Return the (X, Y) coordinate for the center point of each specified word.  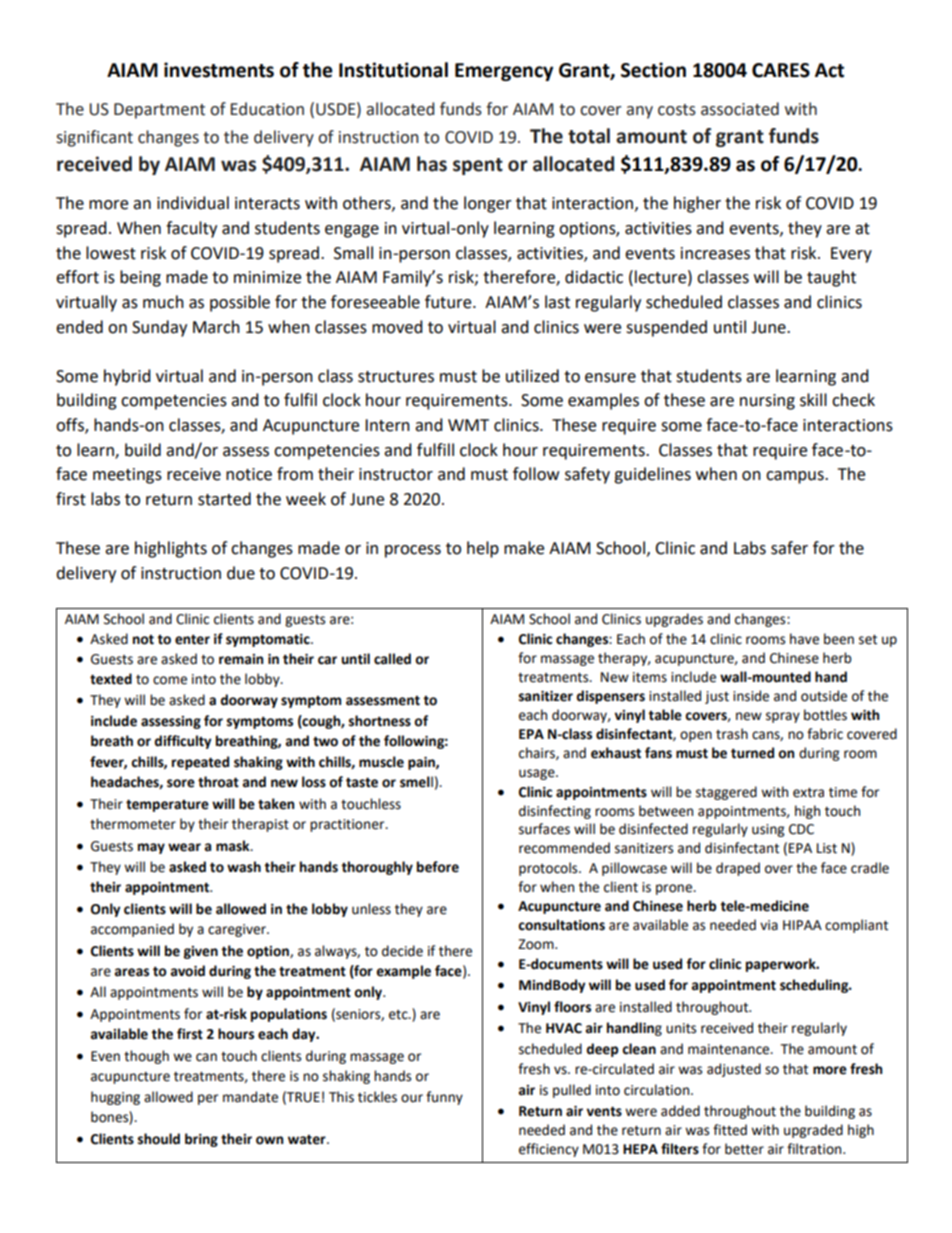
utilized (532, 376)
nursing (767, 402)
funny (444, 1098)
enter (192, 639)
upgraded (813, 1131)
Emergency (504, 72)
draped (738, 869)
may (151, 848)
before (438, 867)
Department (159, 111)
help (483, 549)
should (159, 1139)
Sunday (159, 328)
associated (740, 109)
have (804, 639)
